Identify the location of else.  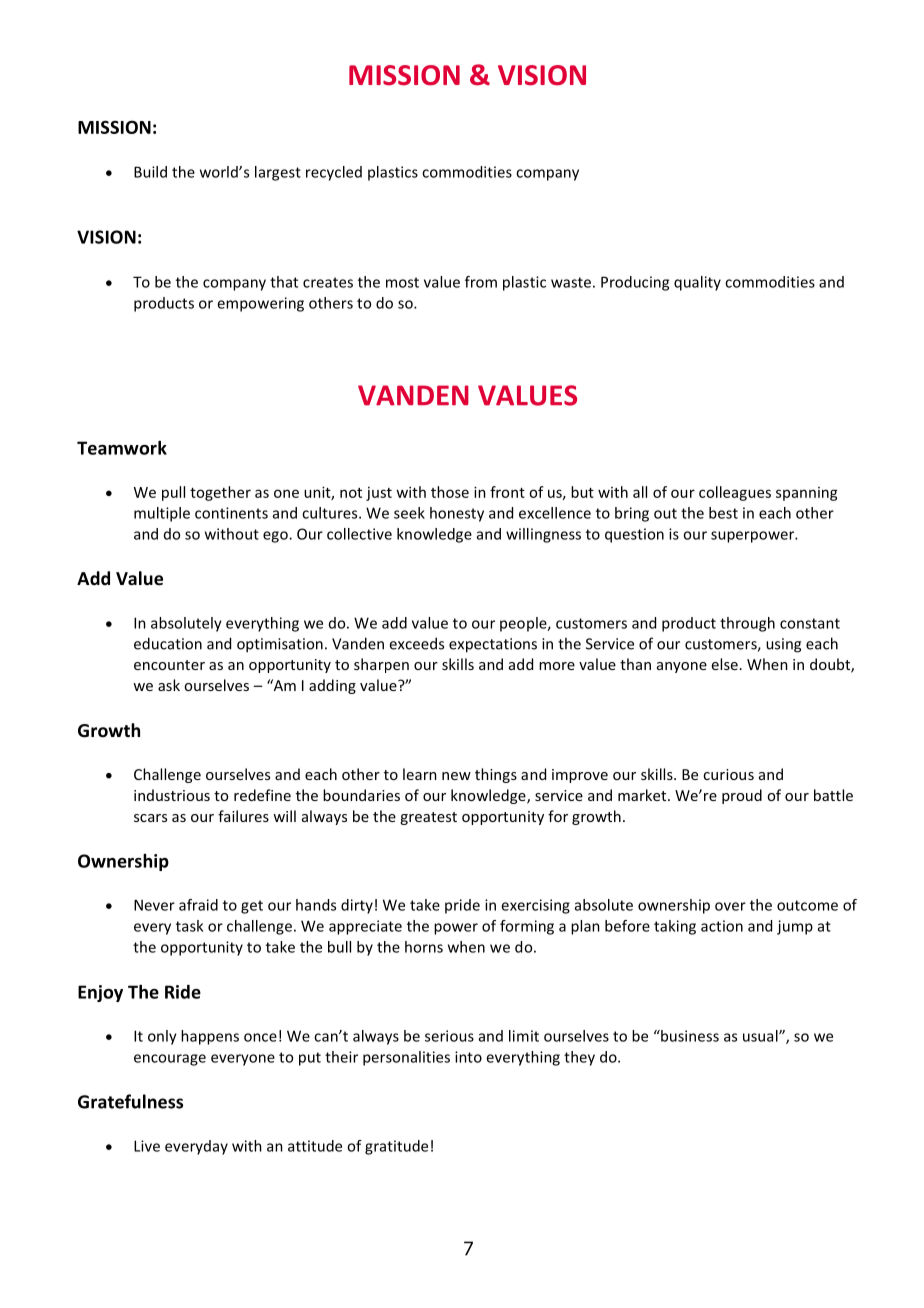
(725, 664).
